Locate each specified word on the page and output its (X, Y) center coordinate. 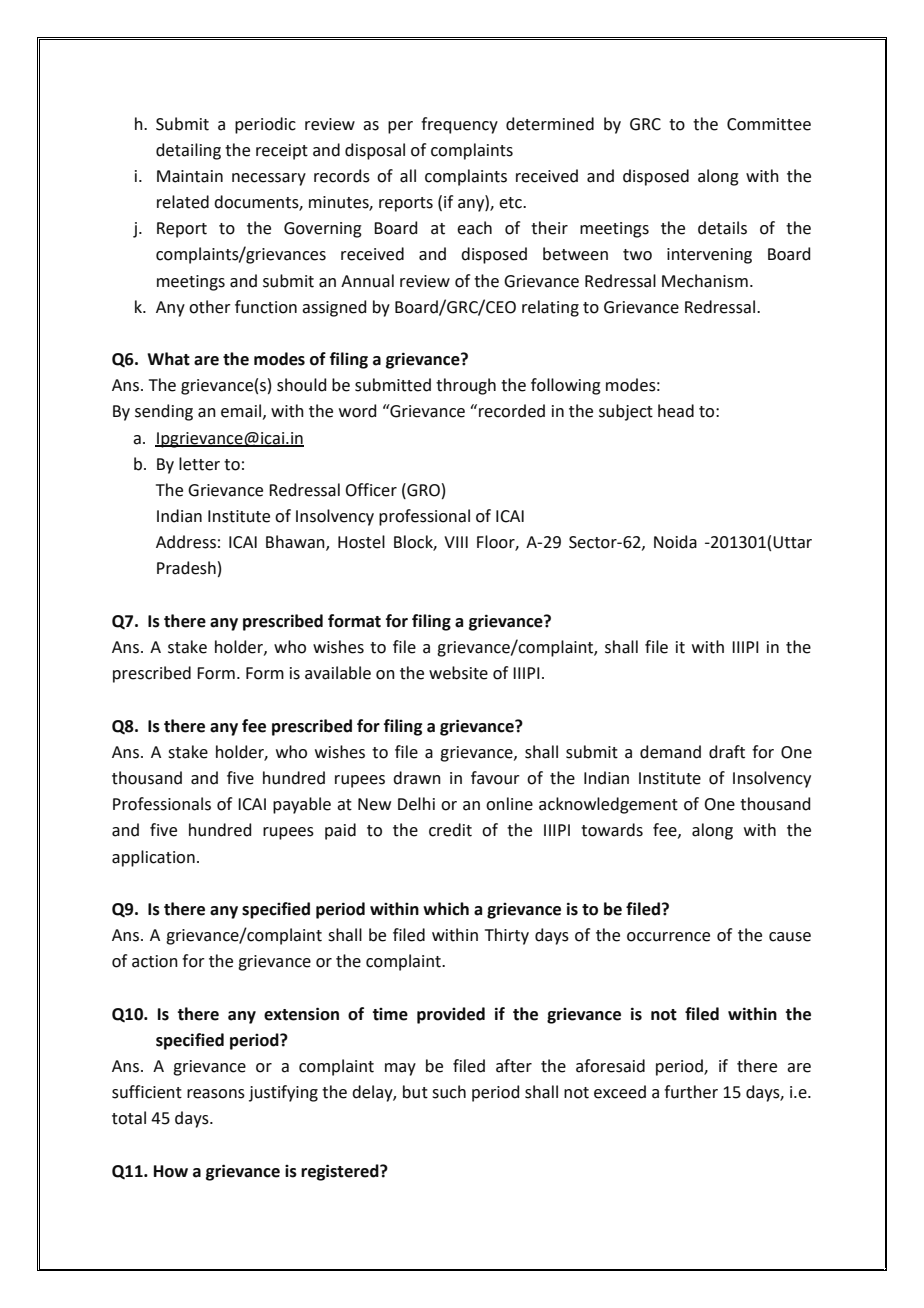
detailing (188, 151)
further (691, 1092)
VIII (456, 542)
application (153, 858)
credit (450, 830)
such (449, 1092)
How (171, 1171)
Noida (675, 542)
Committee (769, 124)
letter (199, 464)
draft (727, 752)
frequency (459, 125)
